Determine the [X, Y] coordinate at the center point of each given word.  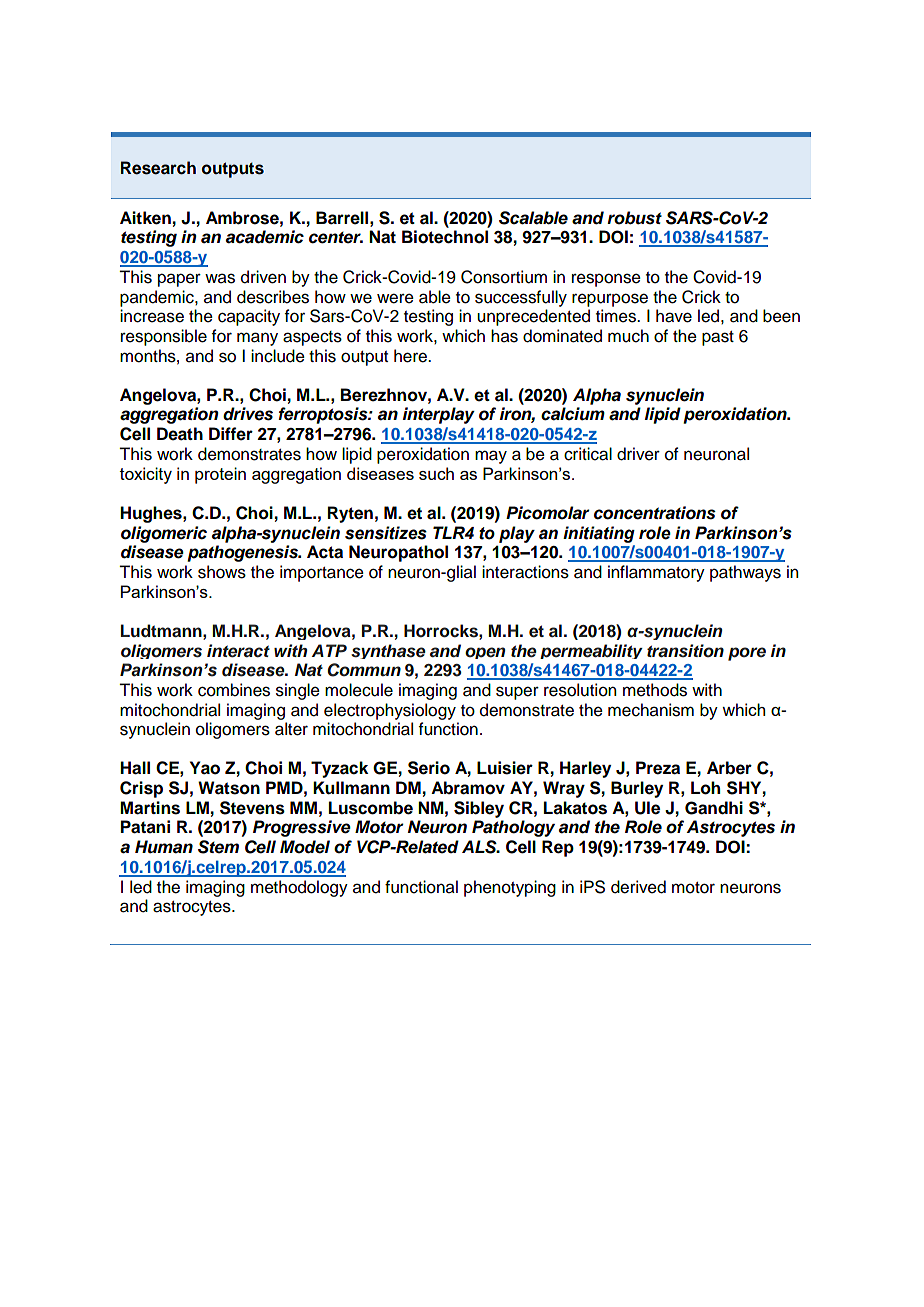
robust [634, 218]
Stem [218, 847]
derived [638, 887]
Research [158, 168]
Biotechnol [445, 237]
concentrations [655, 513]
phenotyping [510, 888]
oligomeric [164, 534]
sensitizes [386, 533]
